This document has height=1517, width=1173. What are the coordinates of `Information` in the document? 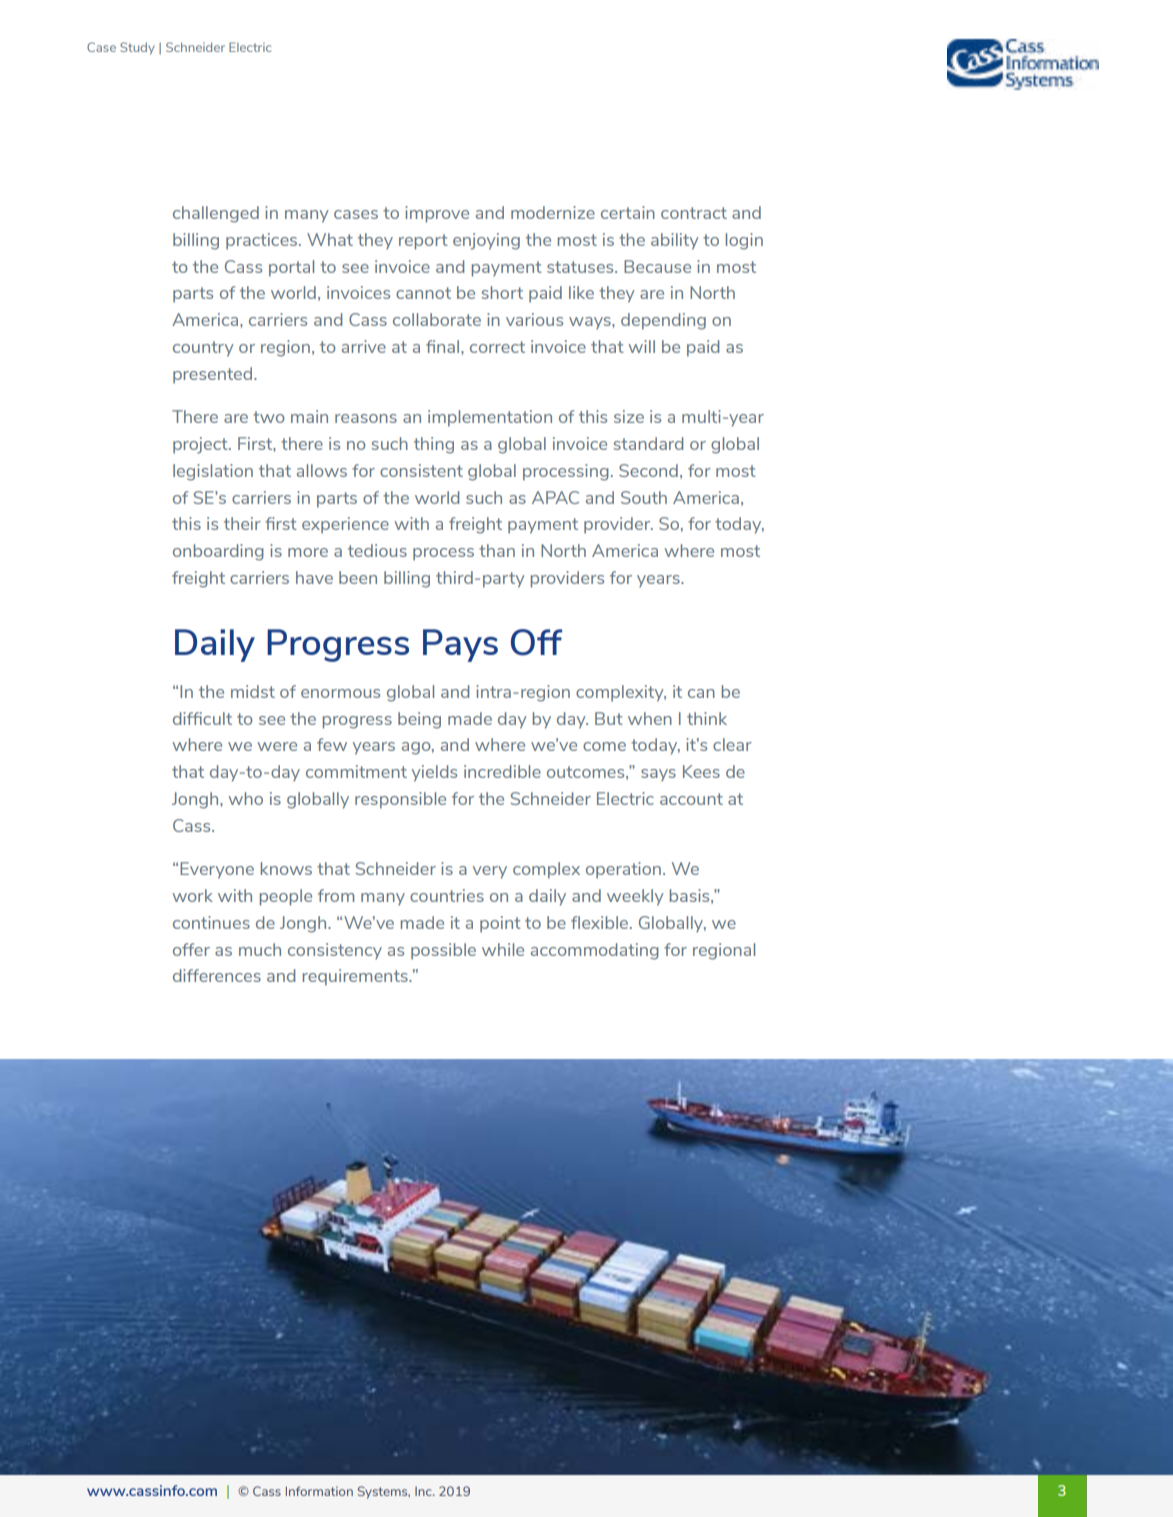 It's located at (319, 1491).
